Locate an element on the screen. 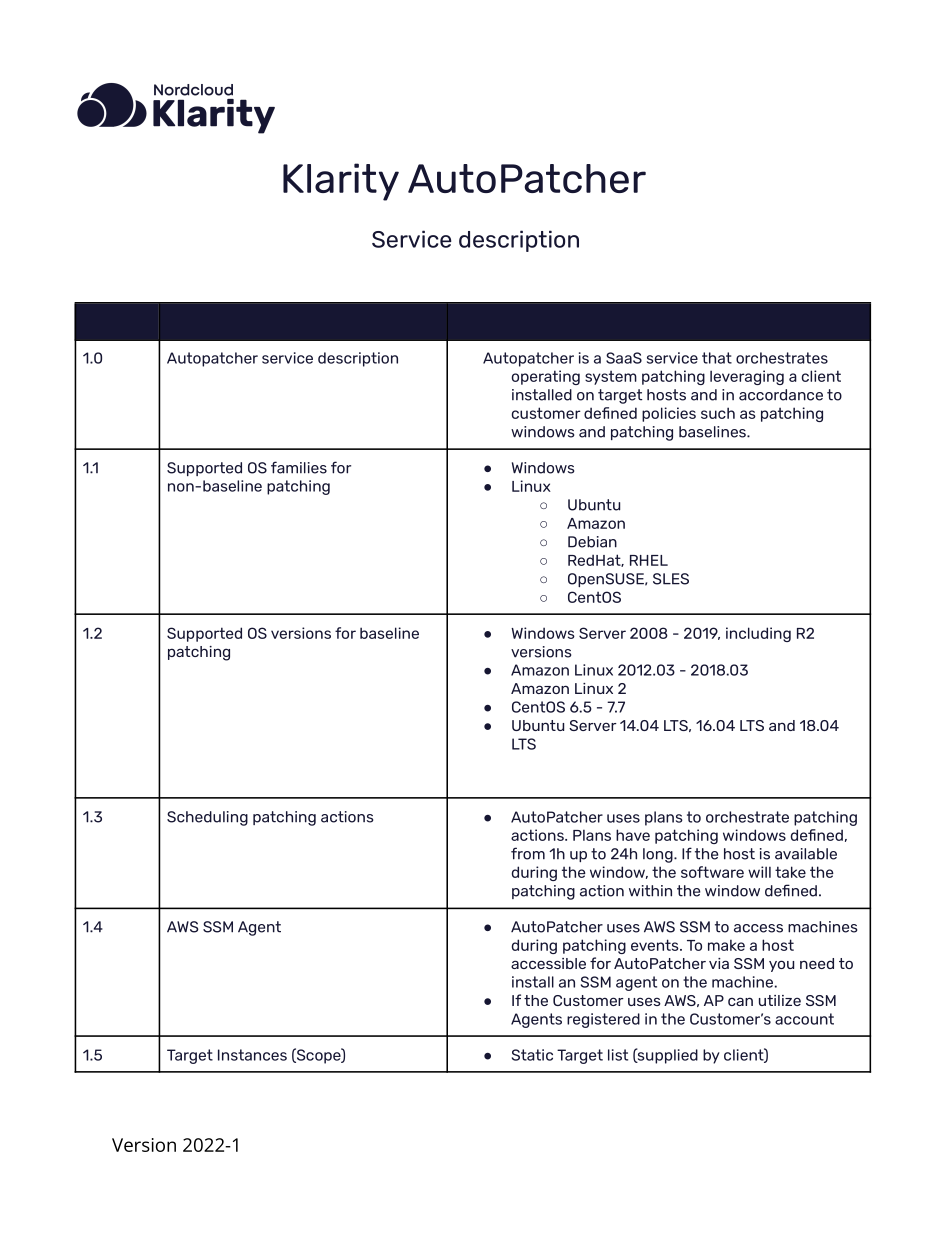 The width and height of the screenshot is (952, 1233). families is located at coordinates (299, 467).
